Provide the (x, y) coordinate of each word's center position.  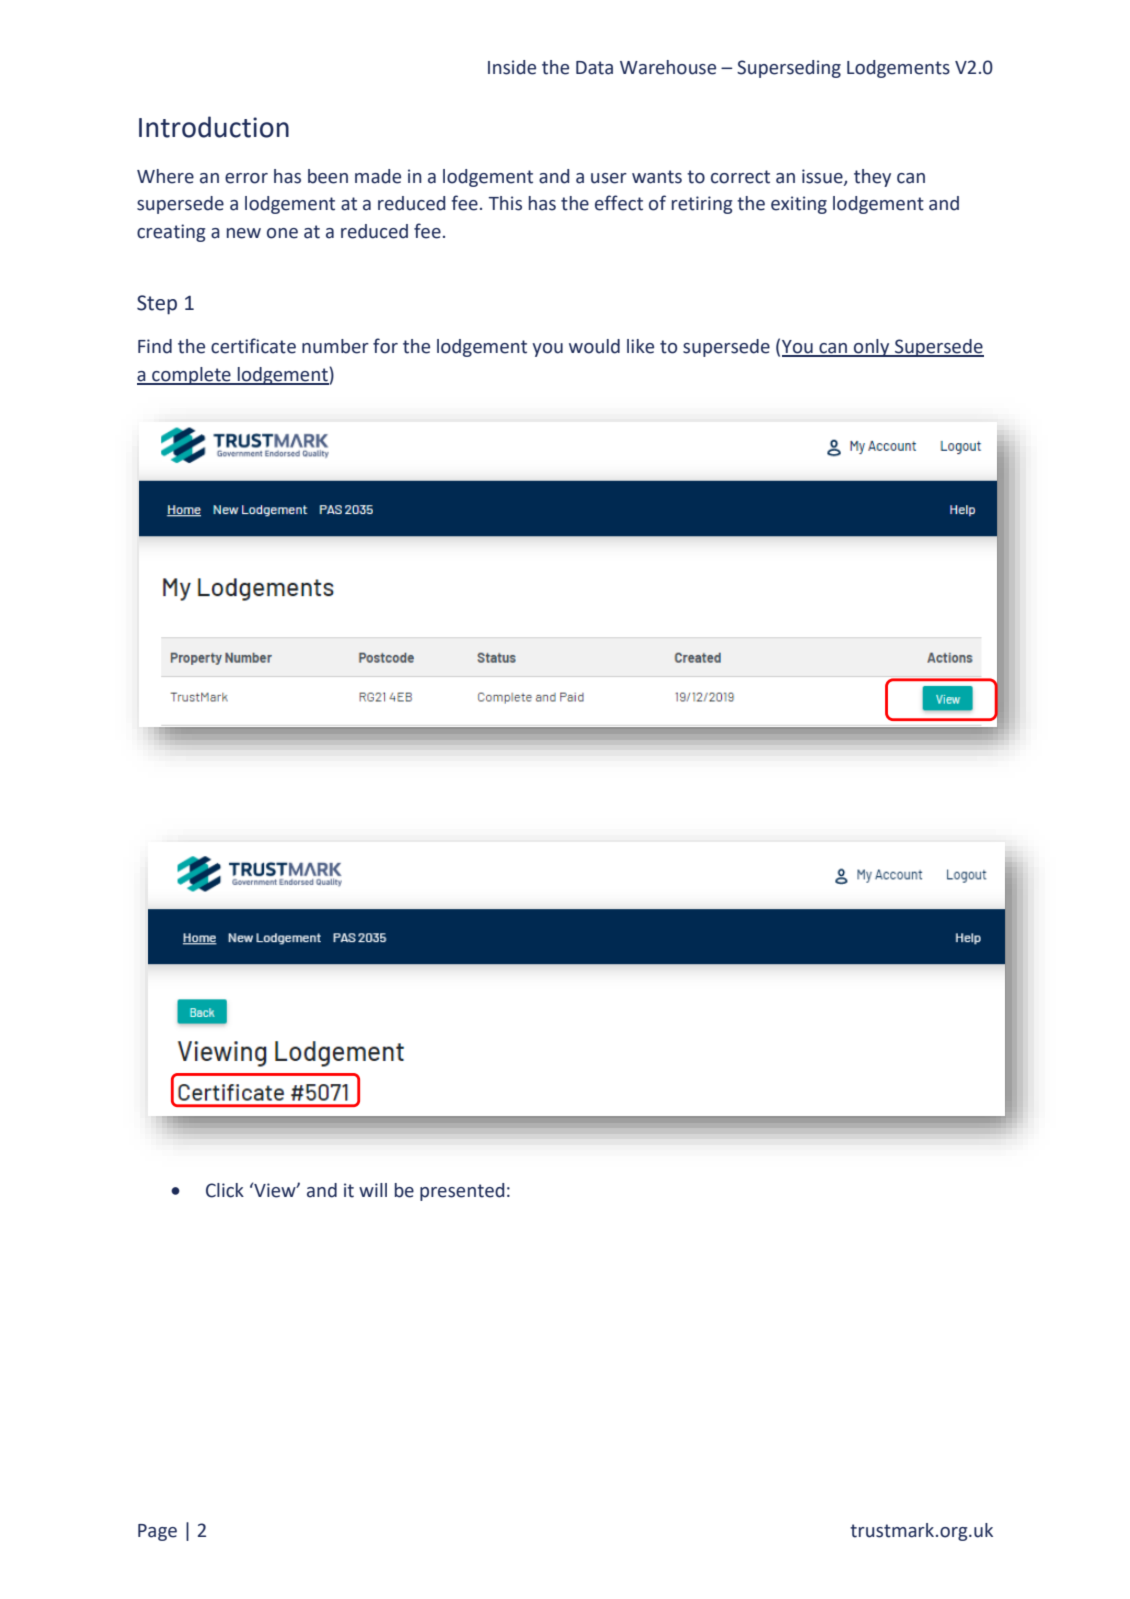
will (373, 1190)
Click (225, 1190)
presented (462, 1192)
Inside (512, 67)
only (872, 348)
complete (191, 376)
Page (157, 1532)
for (385, 346)
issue (823, 177)
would (594, 346)
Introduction (214, 127)
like (640, 346)
